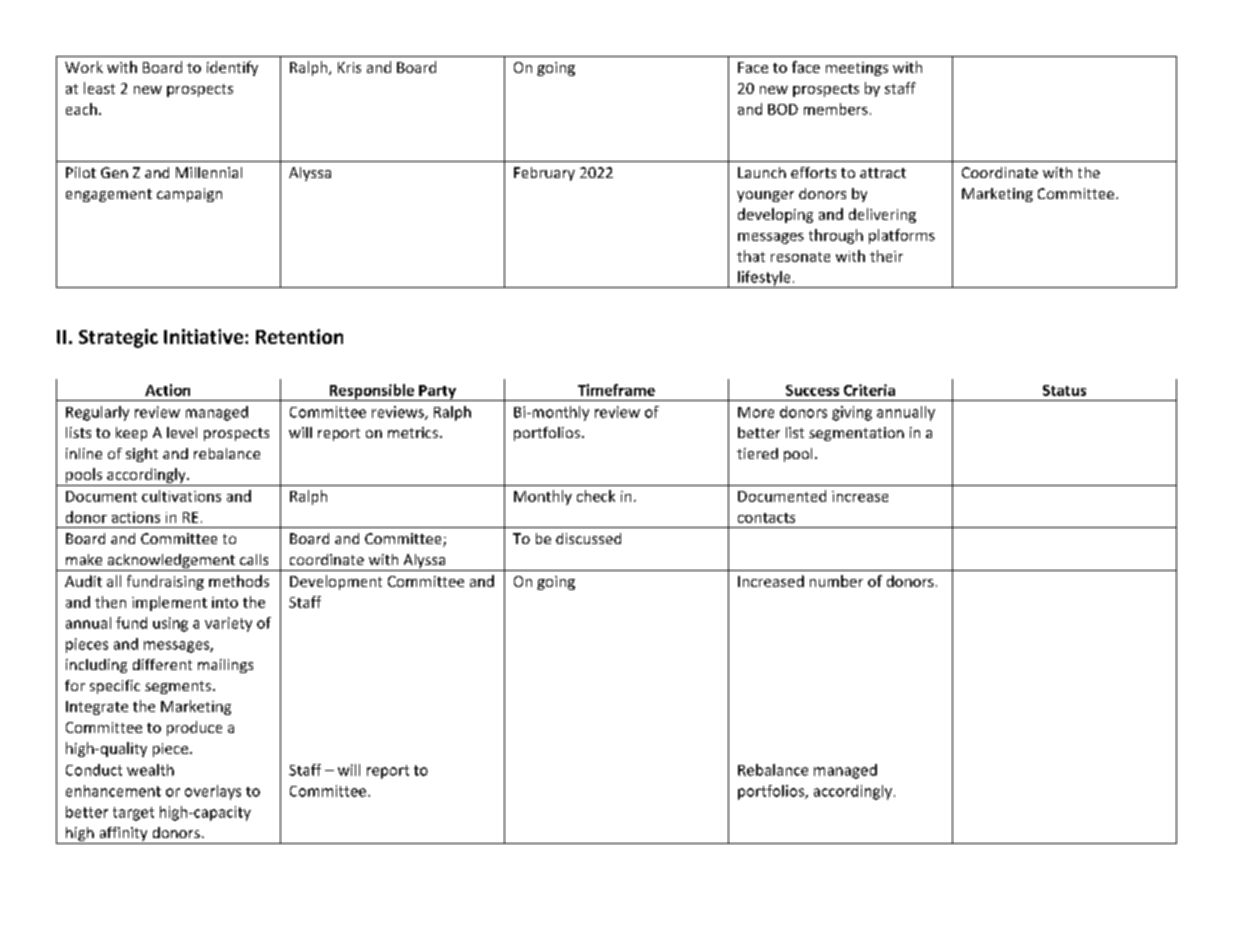  I want to click on number, so click(836, 581).
